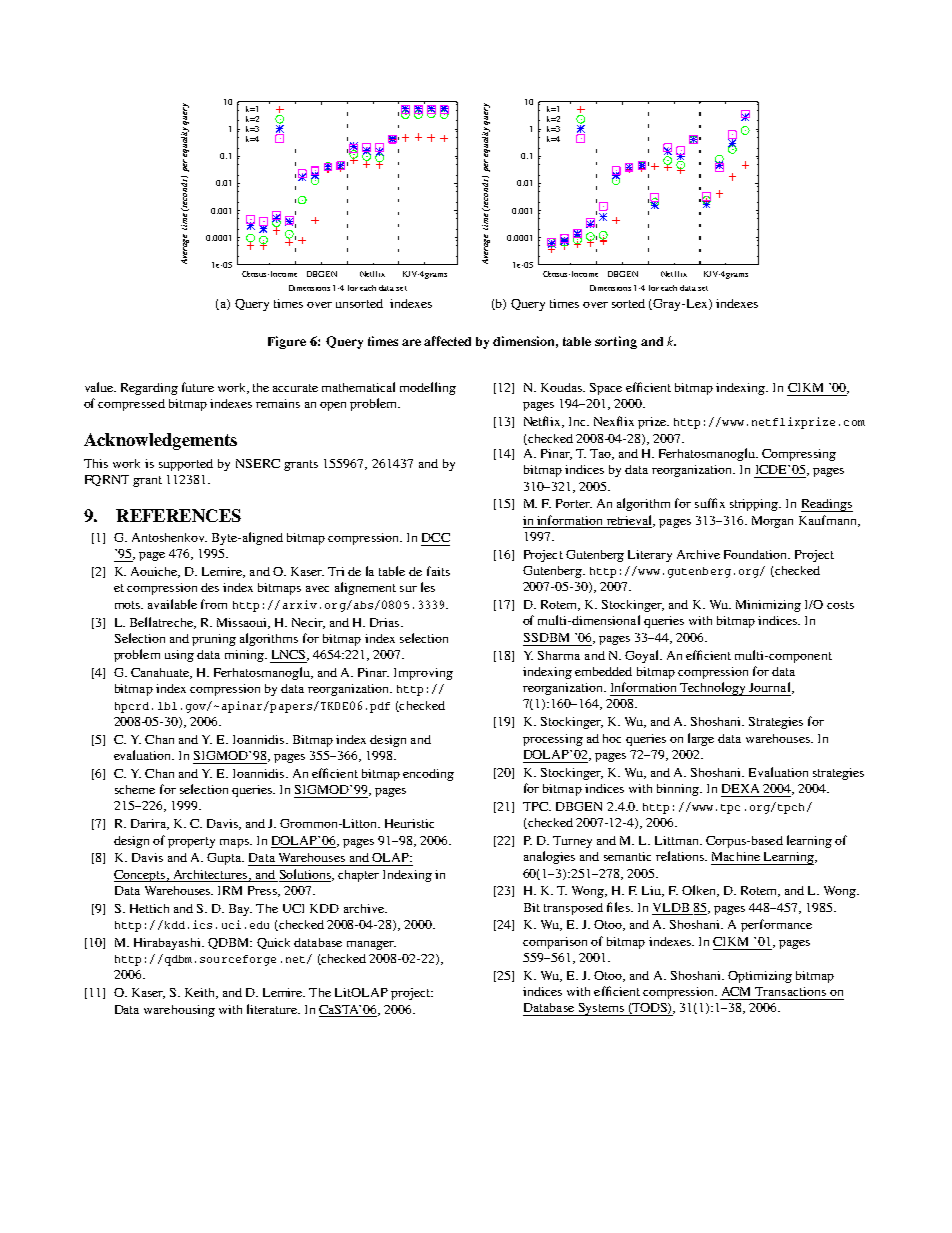 Image resolution: width=952 pixels, height=1233 pixels. Describe the element at coordinates (772, 522) in the page. I see `Morgan` at that location.
